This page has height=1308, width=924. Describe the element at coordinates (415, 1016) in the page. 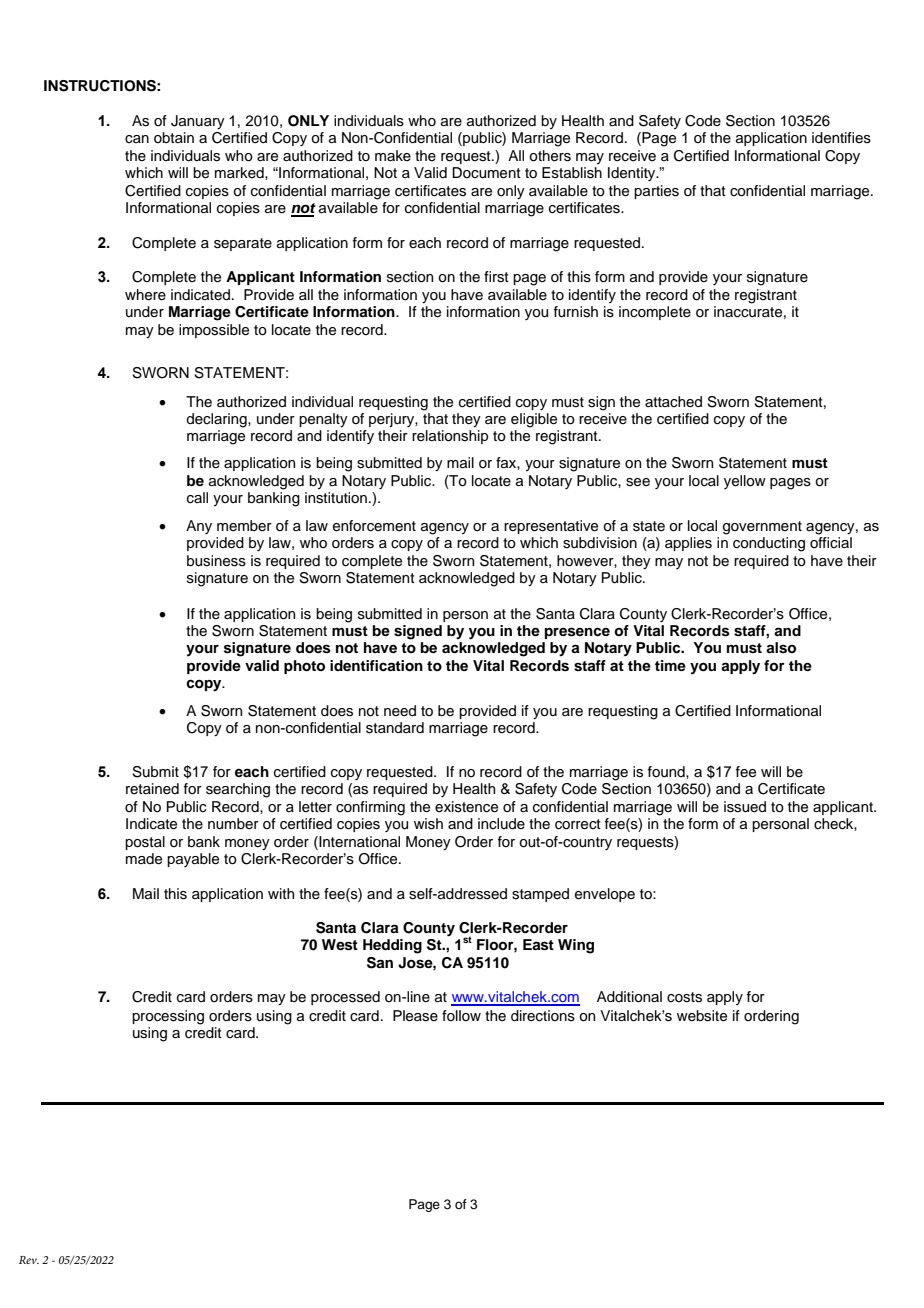

I see `Please` at that location.
